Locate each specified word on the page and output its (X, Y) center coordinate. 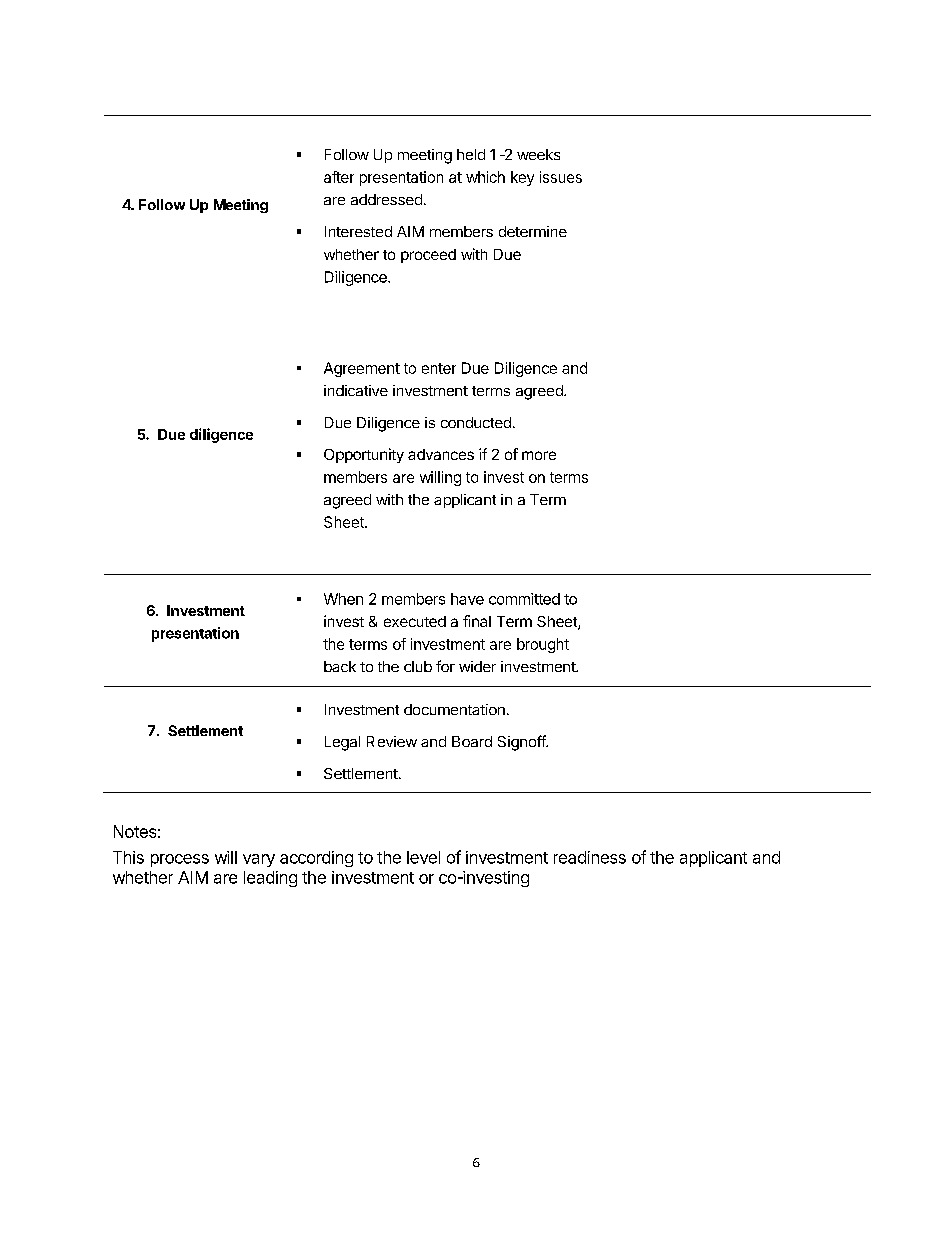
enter (439, 368)
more (539, 455)
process (180, 860)
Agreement (362, 369)
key (522, 178)
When (343, 599)
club (418, 666)
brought (543, 645)
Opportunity (364, 455)
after (339, 177)
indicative (356, 390)
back (340, 666)
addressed (386, 199)
